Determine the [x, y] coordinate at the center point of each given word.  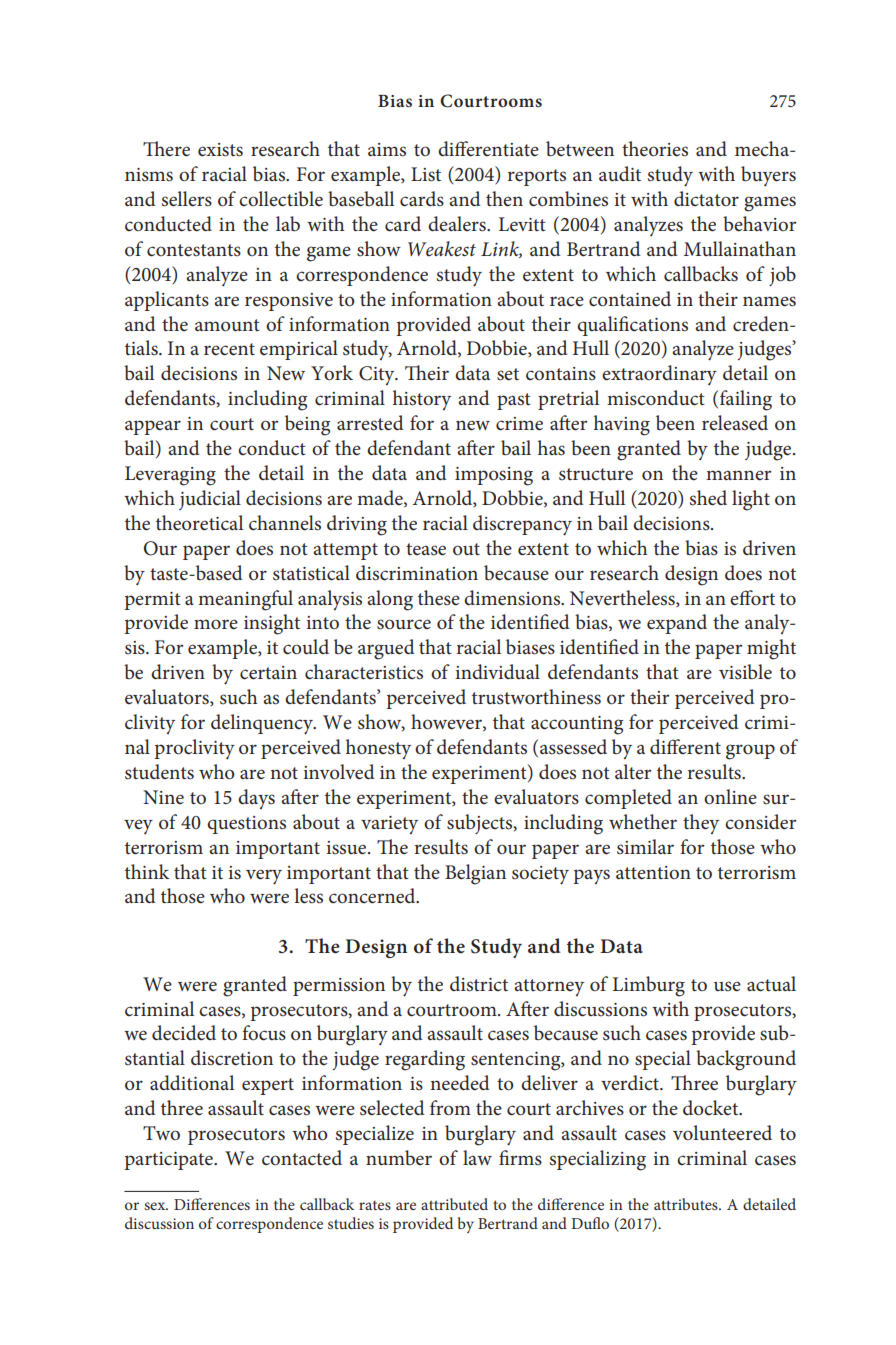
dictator [706, 199]
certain [268, 673]
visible [745, 672]
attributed [454, 1204]
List [426, 174]
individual [497, 671]
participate [169, 1161]
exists [220, 150]
